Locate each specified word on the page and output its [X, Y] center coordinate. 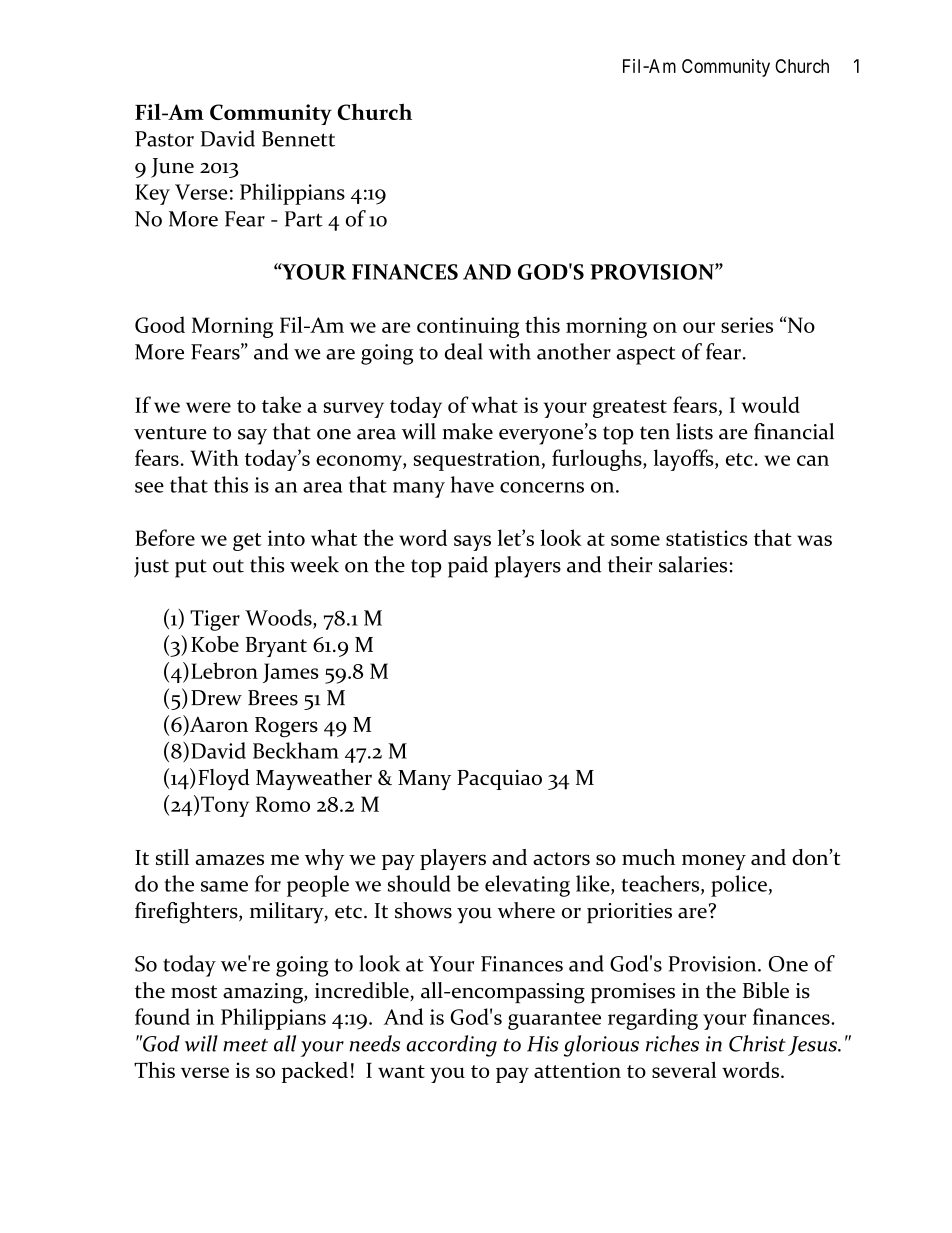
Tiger [215, 620]
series [747, 325]
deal [464, 351]
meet [245, 1045]
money [714, 862]
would [771, 404]
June [172, 168]
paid [468, 567]
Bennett [298, 139]
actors [561, 858]
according [451, 1046]
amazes [229, 859]
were [208, 407]
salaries [693, 564]
